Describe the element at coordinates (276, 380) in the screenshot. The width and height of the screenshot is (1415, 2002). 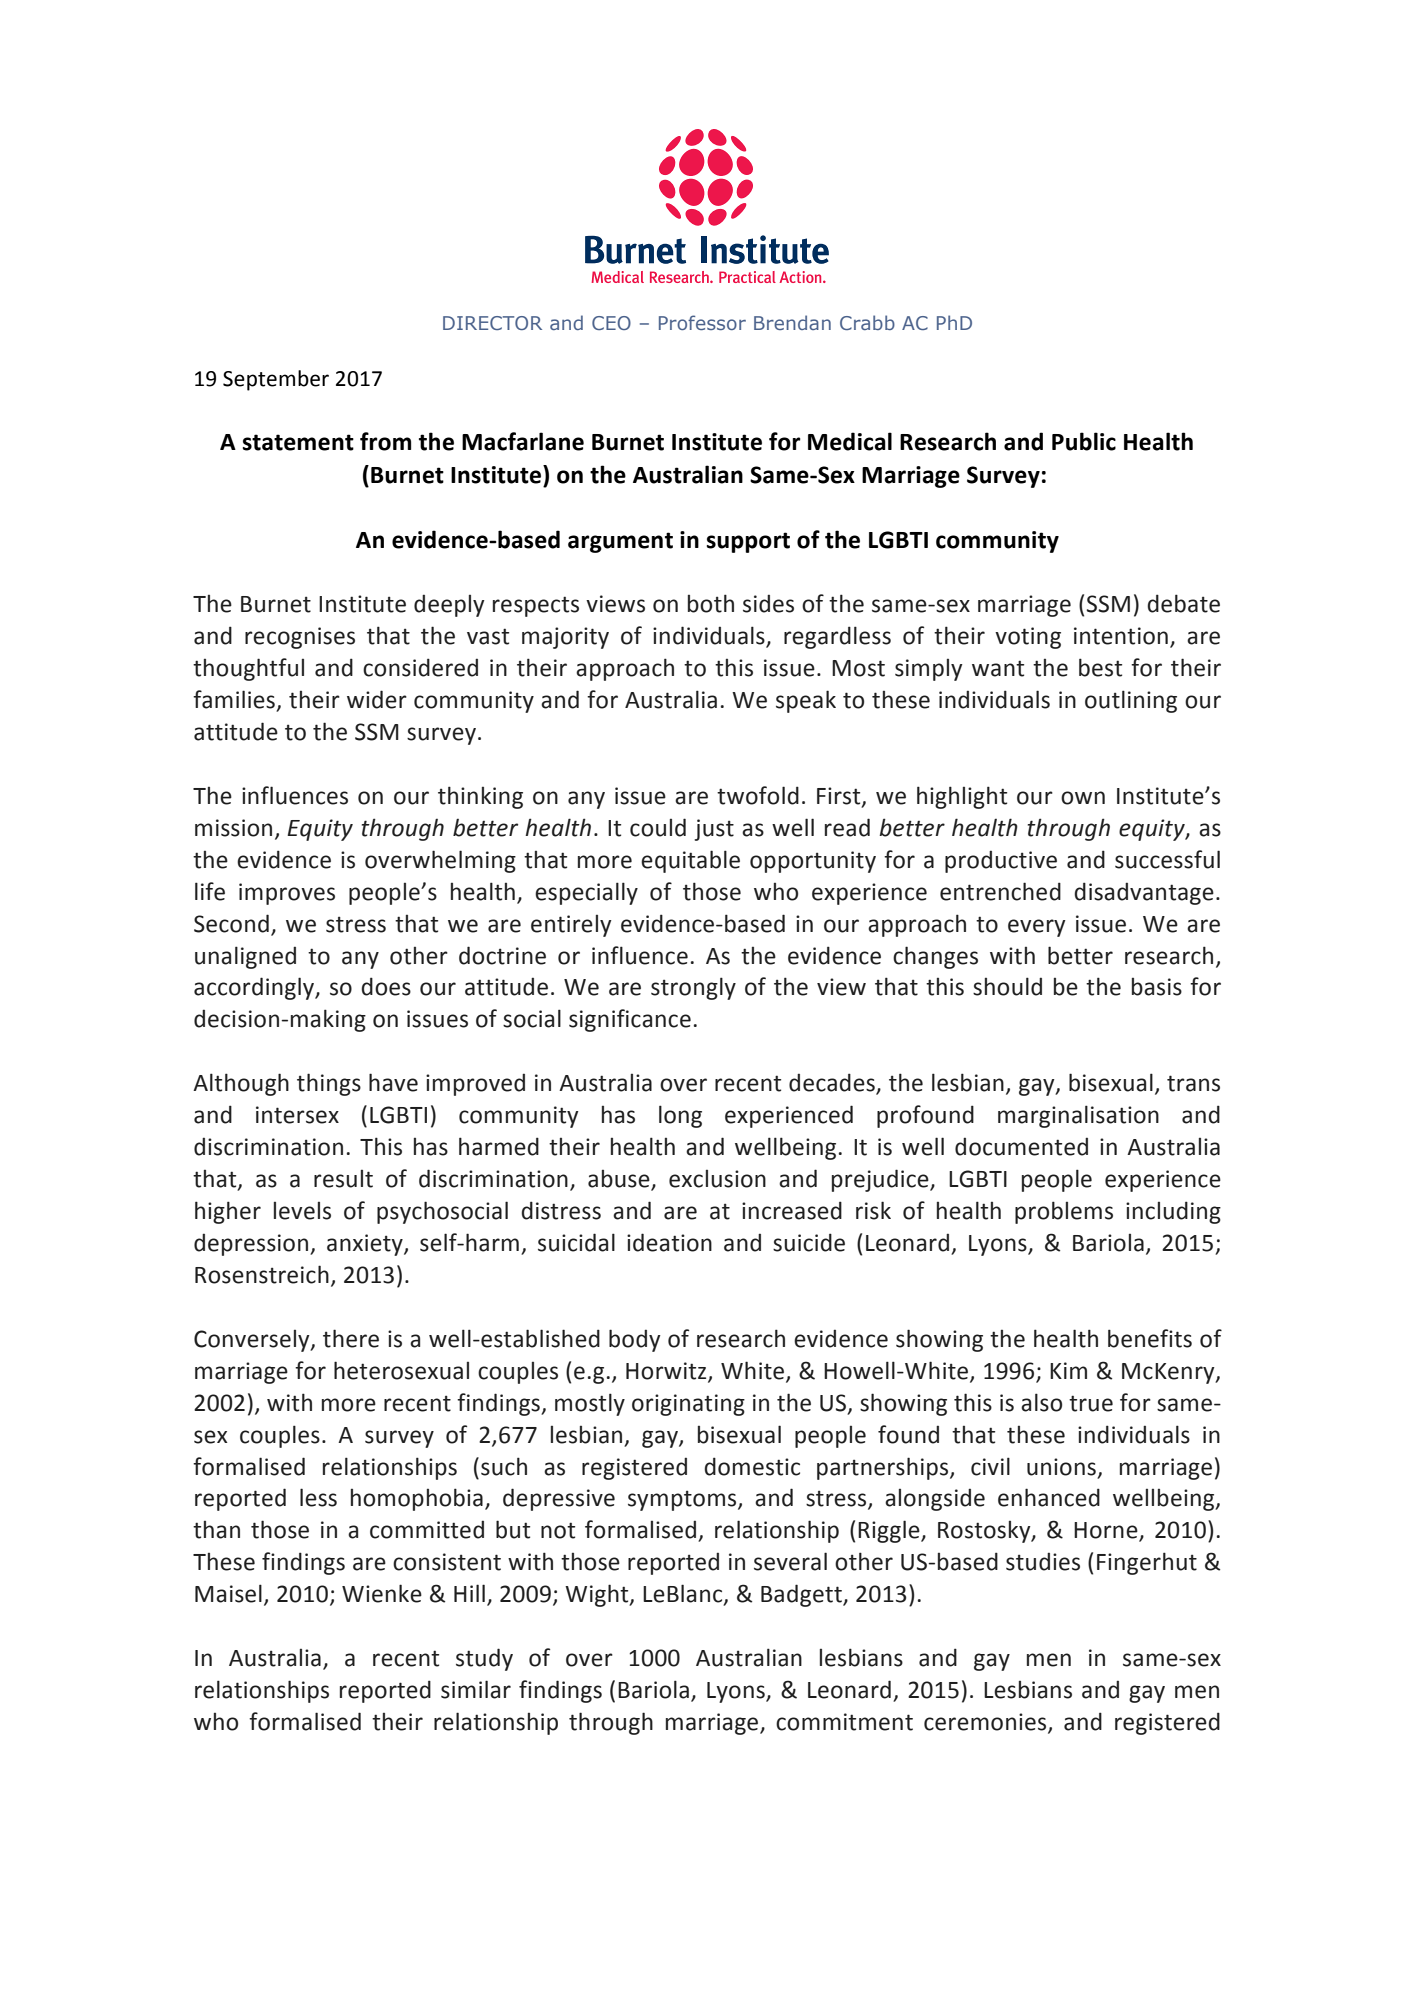
I see `September` at that location.
